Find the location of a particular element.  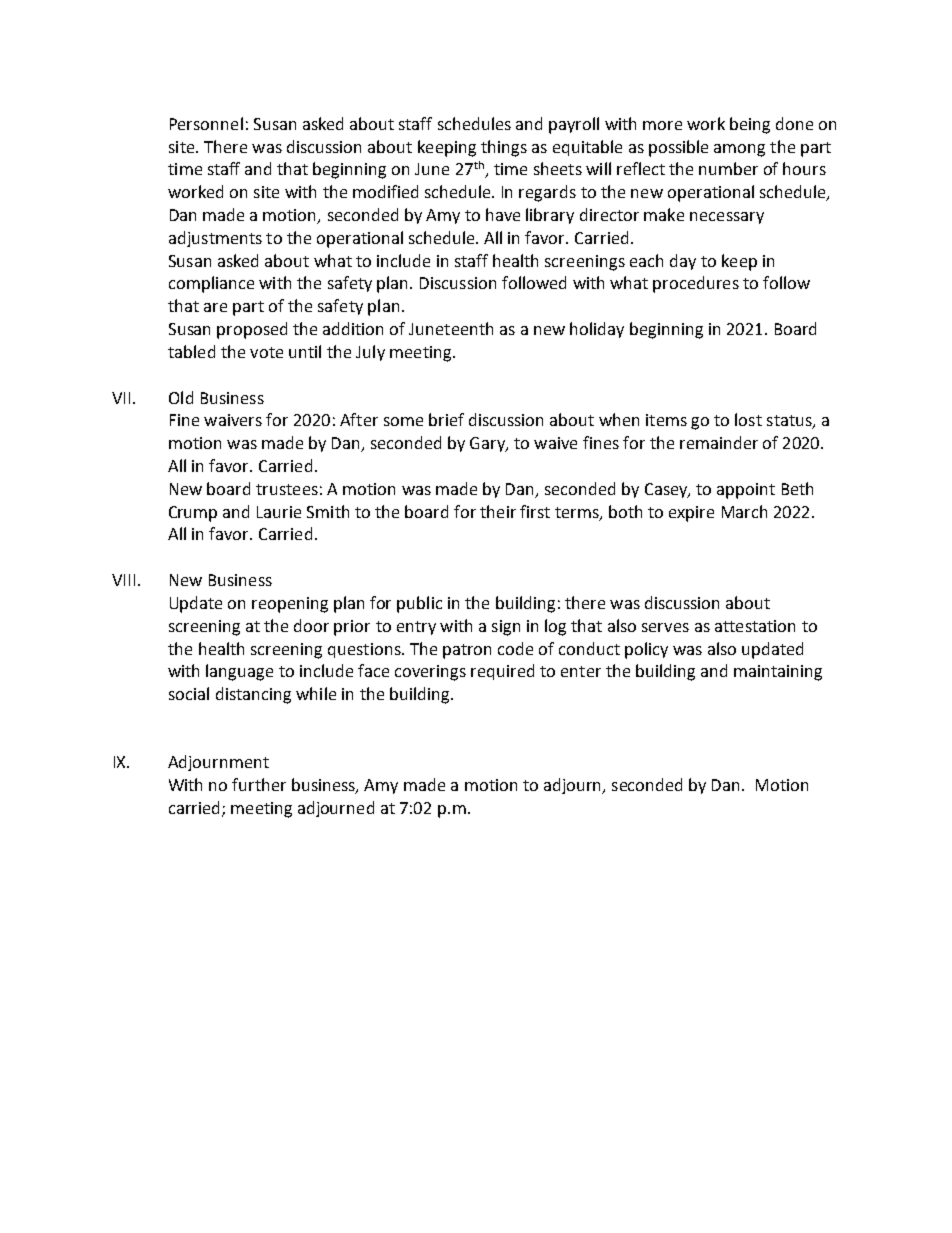

public is located at coordinates (419, 604).
